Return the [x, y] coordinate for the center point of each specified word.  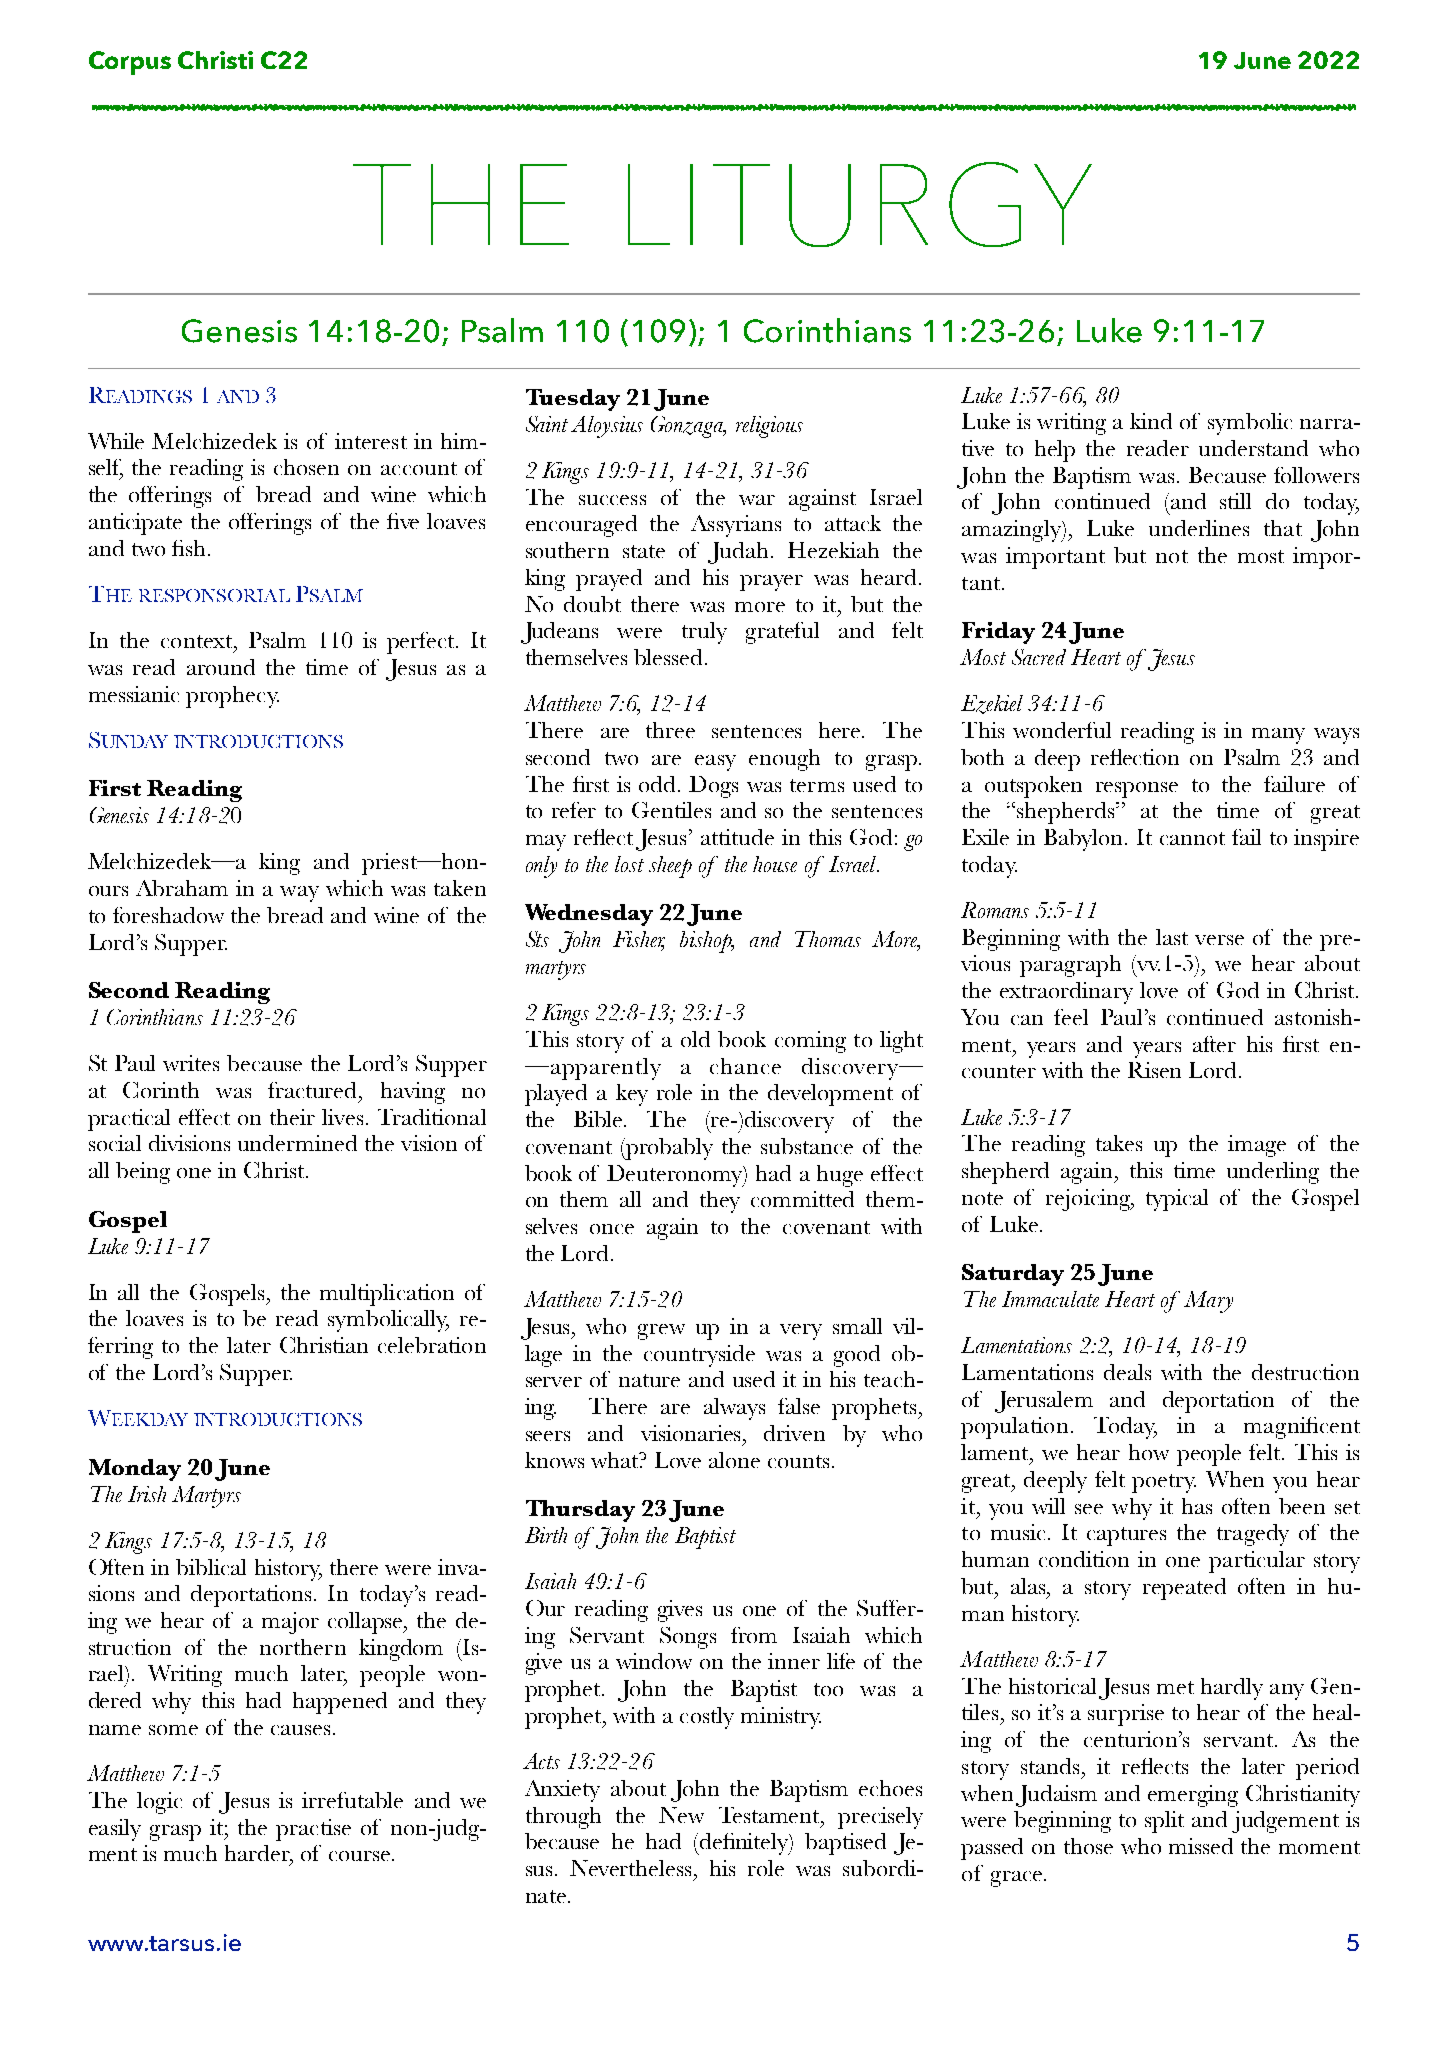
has [1197, 1506]
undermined [297, 1143]
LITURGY [860, 204]
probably [668, 1149]
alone [734, 1460]
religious [769, 427]
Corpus [130, 63]
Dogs [713, 787]
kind [1151, 421]
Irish [147, 1494]
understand [1253, 448]
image [1257, 1146]
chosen [306, 467]
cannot [1192, 838]
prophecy [232, 697]
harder [259, 1854]
